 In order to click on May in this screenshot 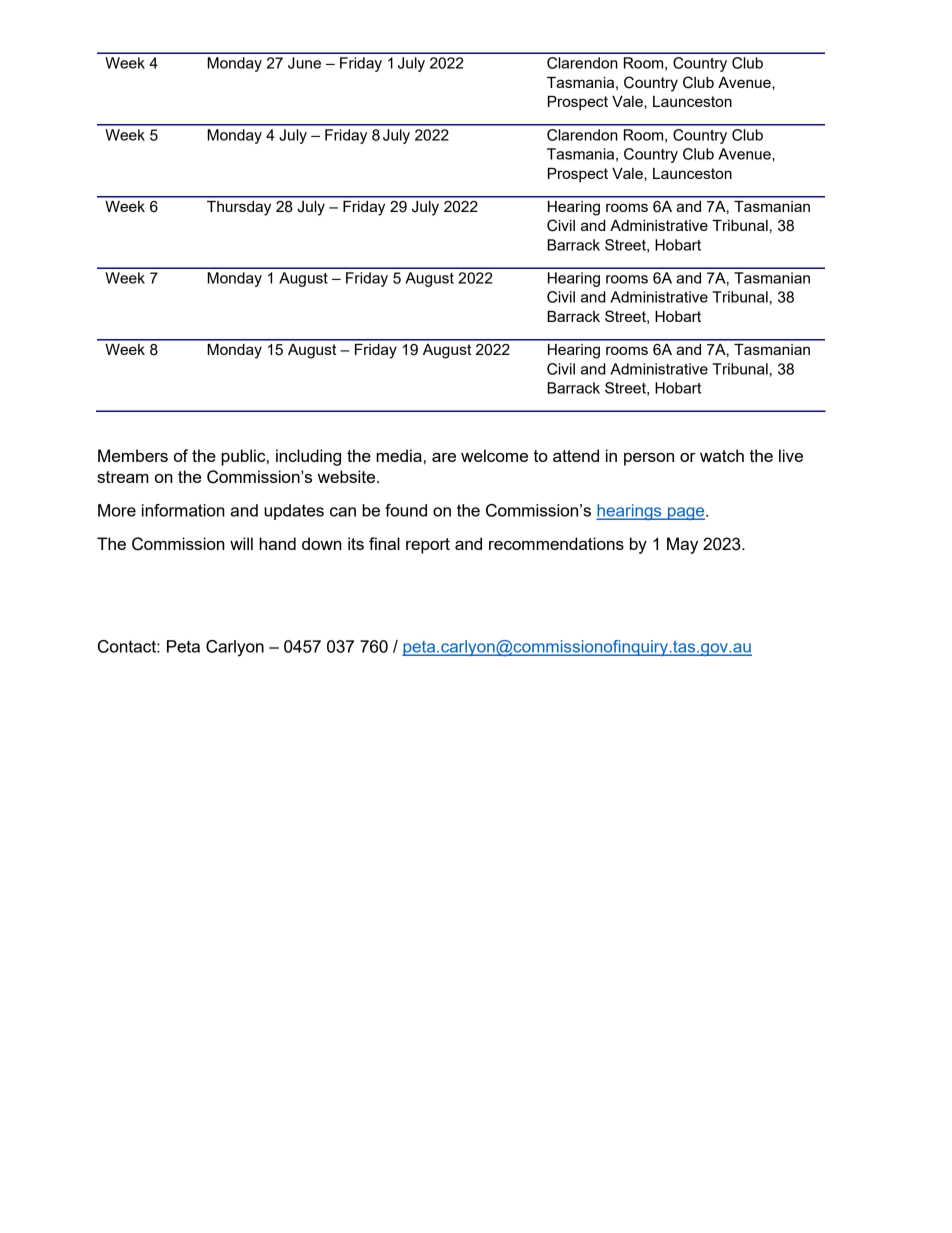, I will do `click(682, 545)`.
